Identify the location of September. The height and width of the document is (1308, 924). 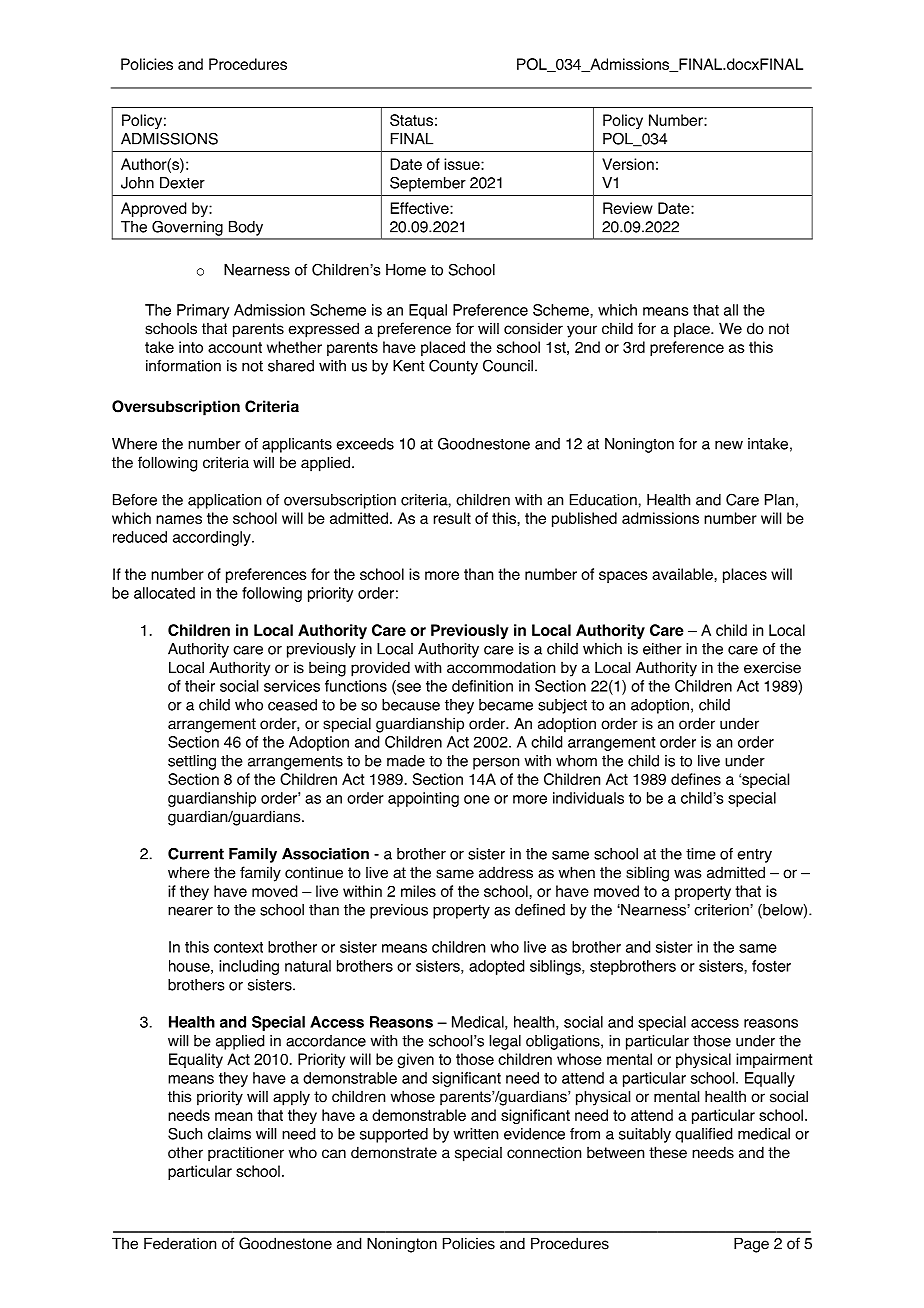
(428, 184).
